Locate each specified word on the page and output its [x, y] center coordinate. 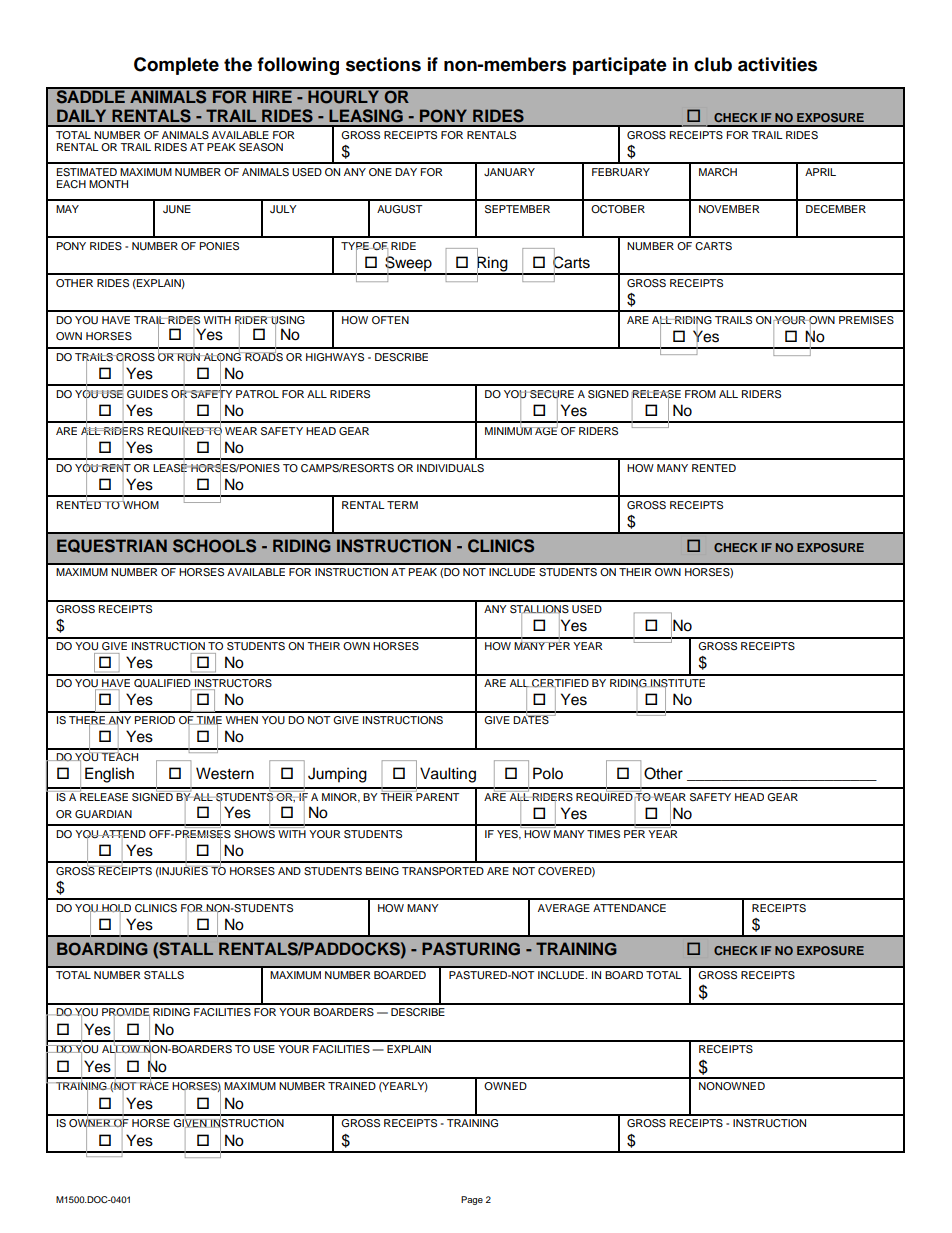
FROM [700, 394]
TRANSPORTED [443, 871]
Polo [548, 773]
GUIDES [147, 394]
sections [383, 64]
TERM [402, 505]
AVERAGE [564, 908]
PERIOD [155, 720]
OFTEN [390, 320]
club [713, 64]
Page [472, 1200]
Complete [176, 66]
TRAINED [352, 1086]
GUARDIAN [103, 814]
